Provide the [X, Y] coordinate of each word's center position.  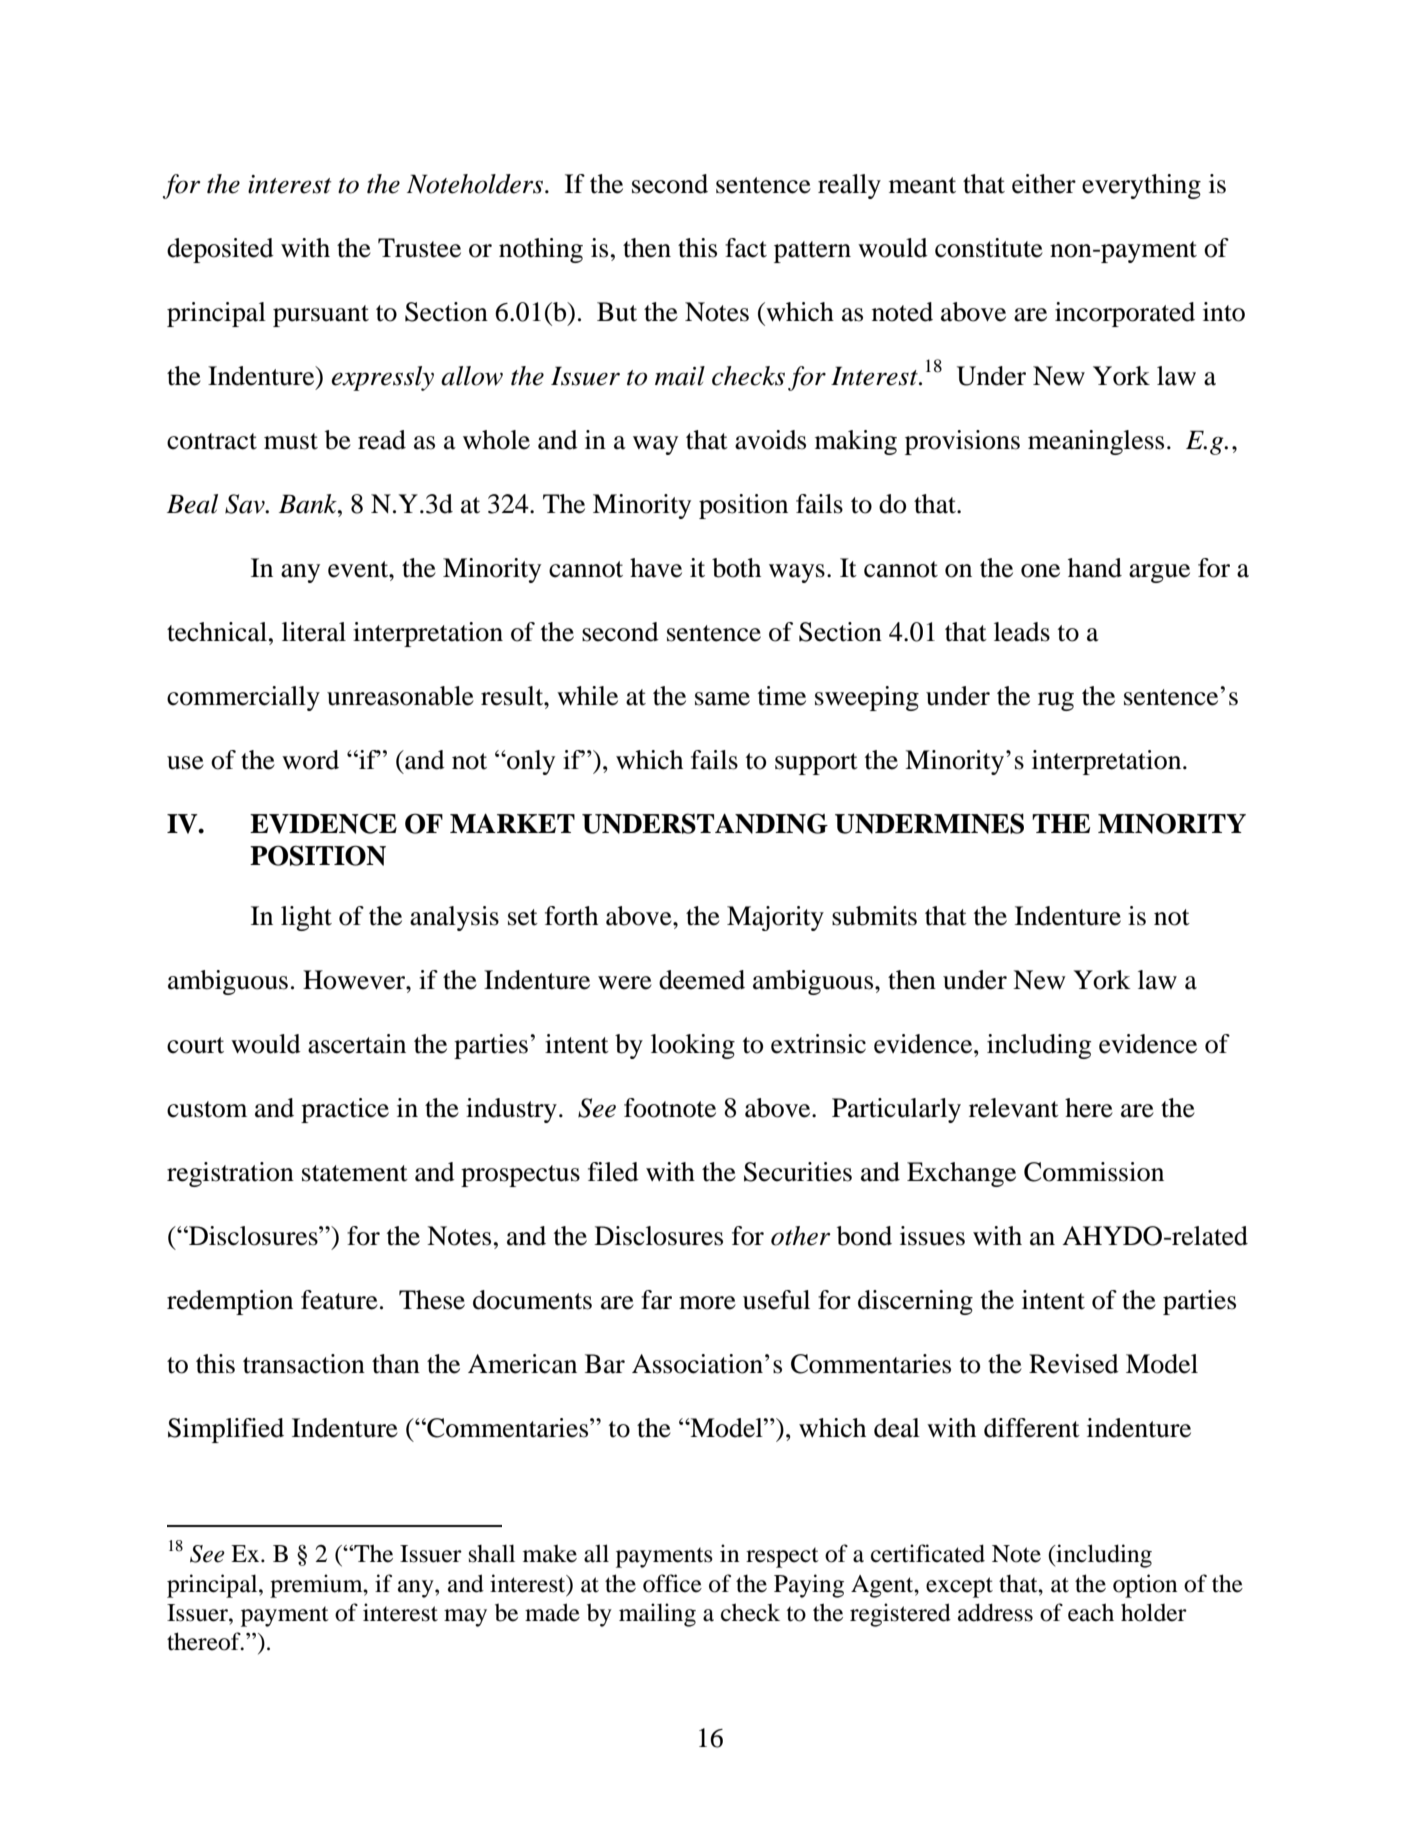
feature [339, 1300]
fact [746, 248]
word [310, 760]
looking [693, 1046]
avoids [770, 440]
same [722, 699]
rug [1056, 701]
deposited [220, 250]
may [465, 1618]
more [707, 1303]
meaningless [1096, 442]
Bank [309, 504]
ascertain [357, 1044]
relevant [1014, 1108]
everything [1141, 186]
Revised [1074, 1364]
